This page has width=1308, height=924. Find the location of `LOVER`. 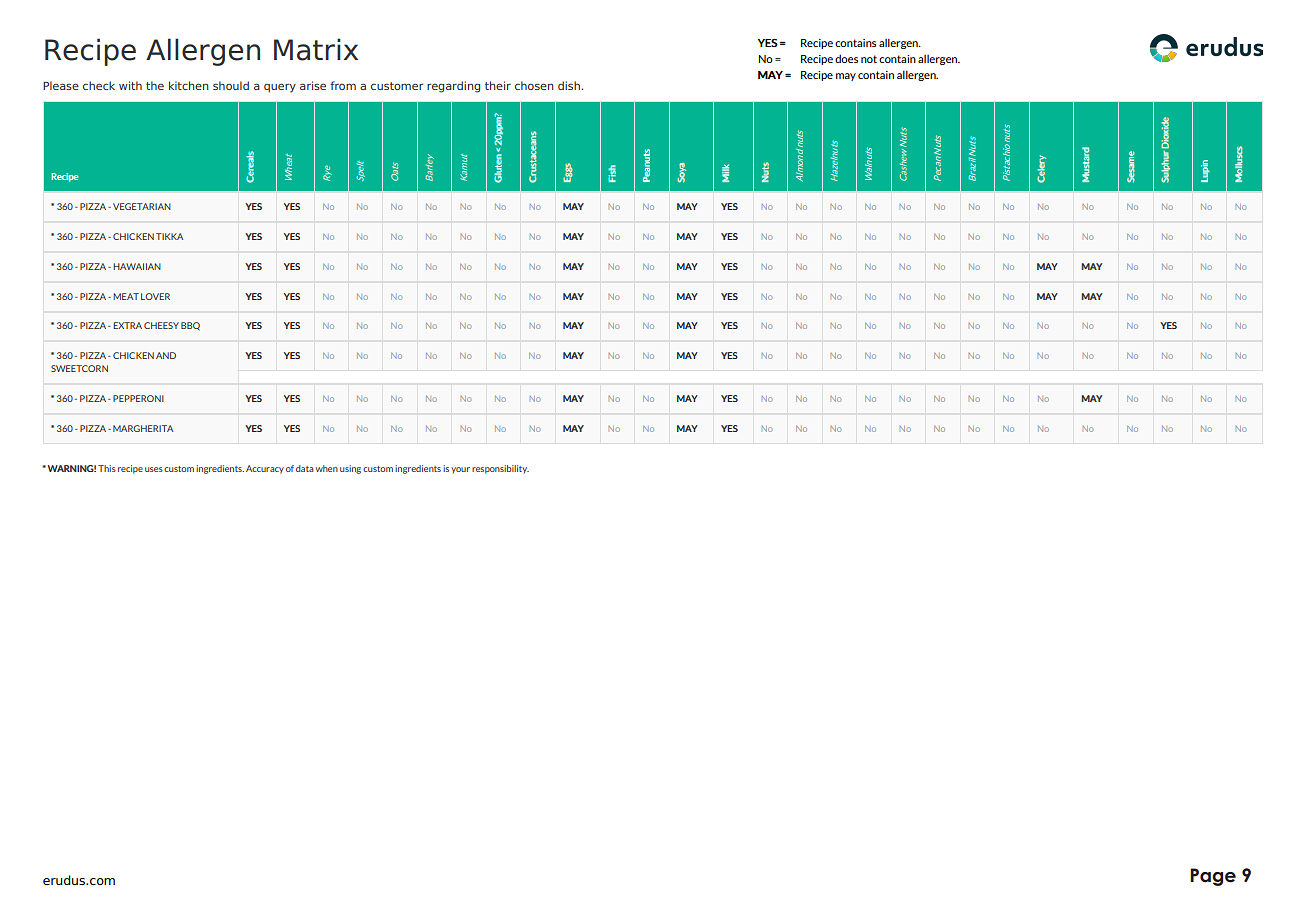

LOVER is located at coordinates (155, 296).
